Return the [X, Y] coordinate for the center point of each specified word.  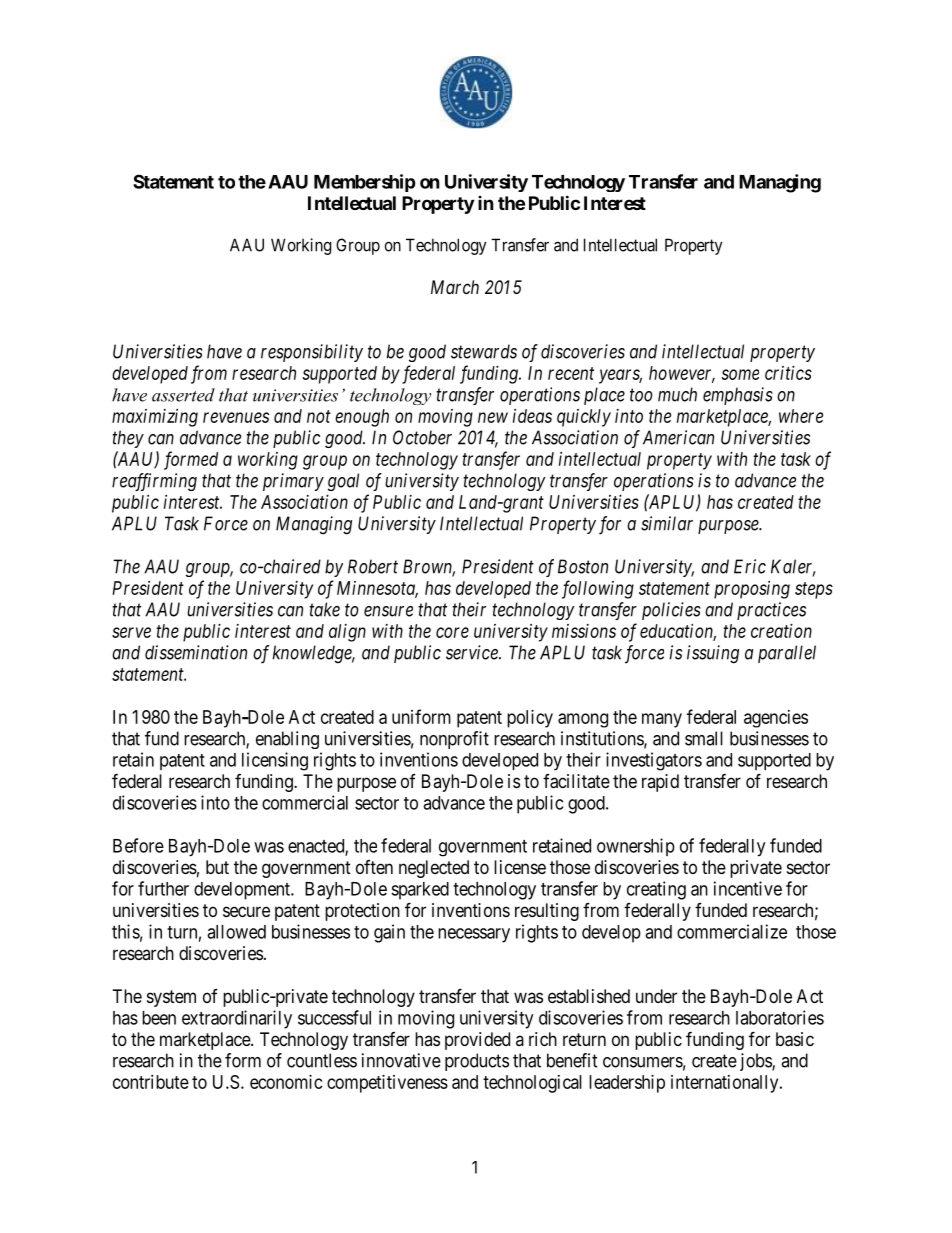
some [740, 374]
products [477, 1062]
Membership [365, 183]
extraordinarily [237, 1019]
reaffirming [154, 482]
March [455, 287]
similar [667, 523]
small [704, 738]
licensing [275, 761]
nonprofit [454, 740]
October [422, 437]
